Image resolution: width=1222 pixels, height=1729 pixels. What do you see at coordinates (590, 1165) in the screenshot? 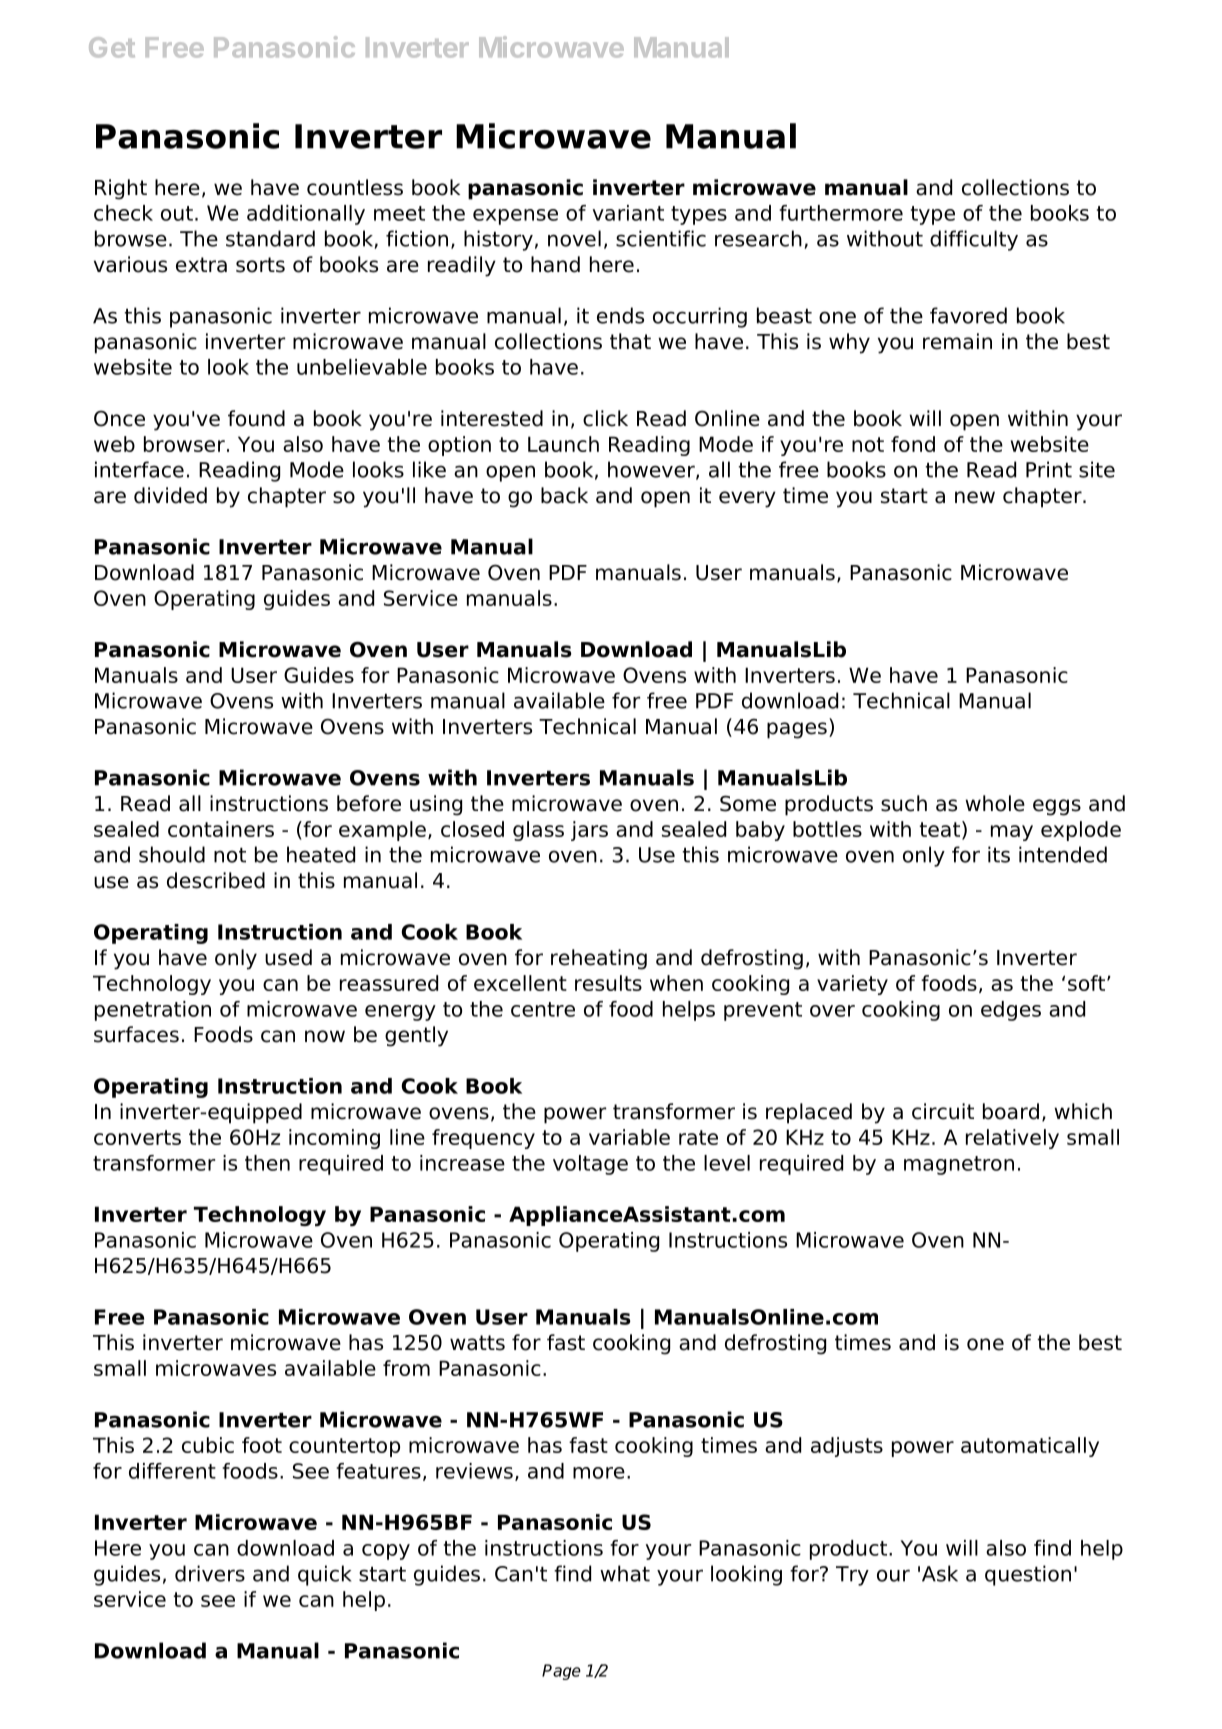
I see `voltage` at bounding box center [590, 1165].
